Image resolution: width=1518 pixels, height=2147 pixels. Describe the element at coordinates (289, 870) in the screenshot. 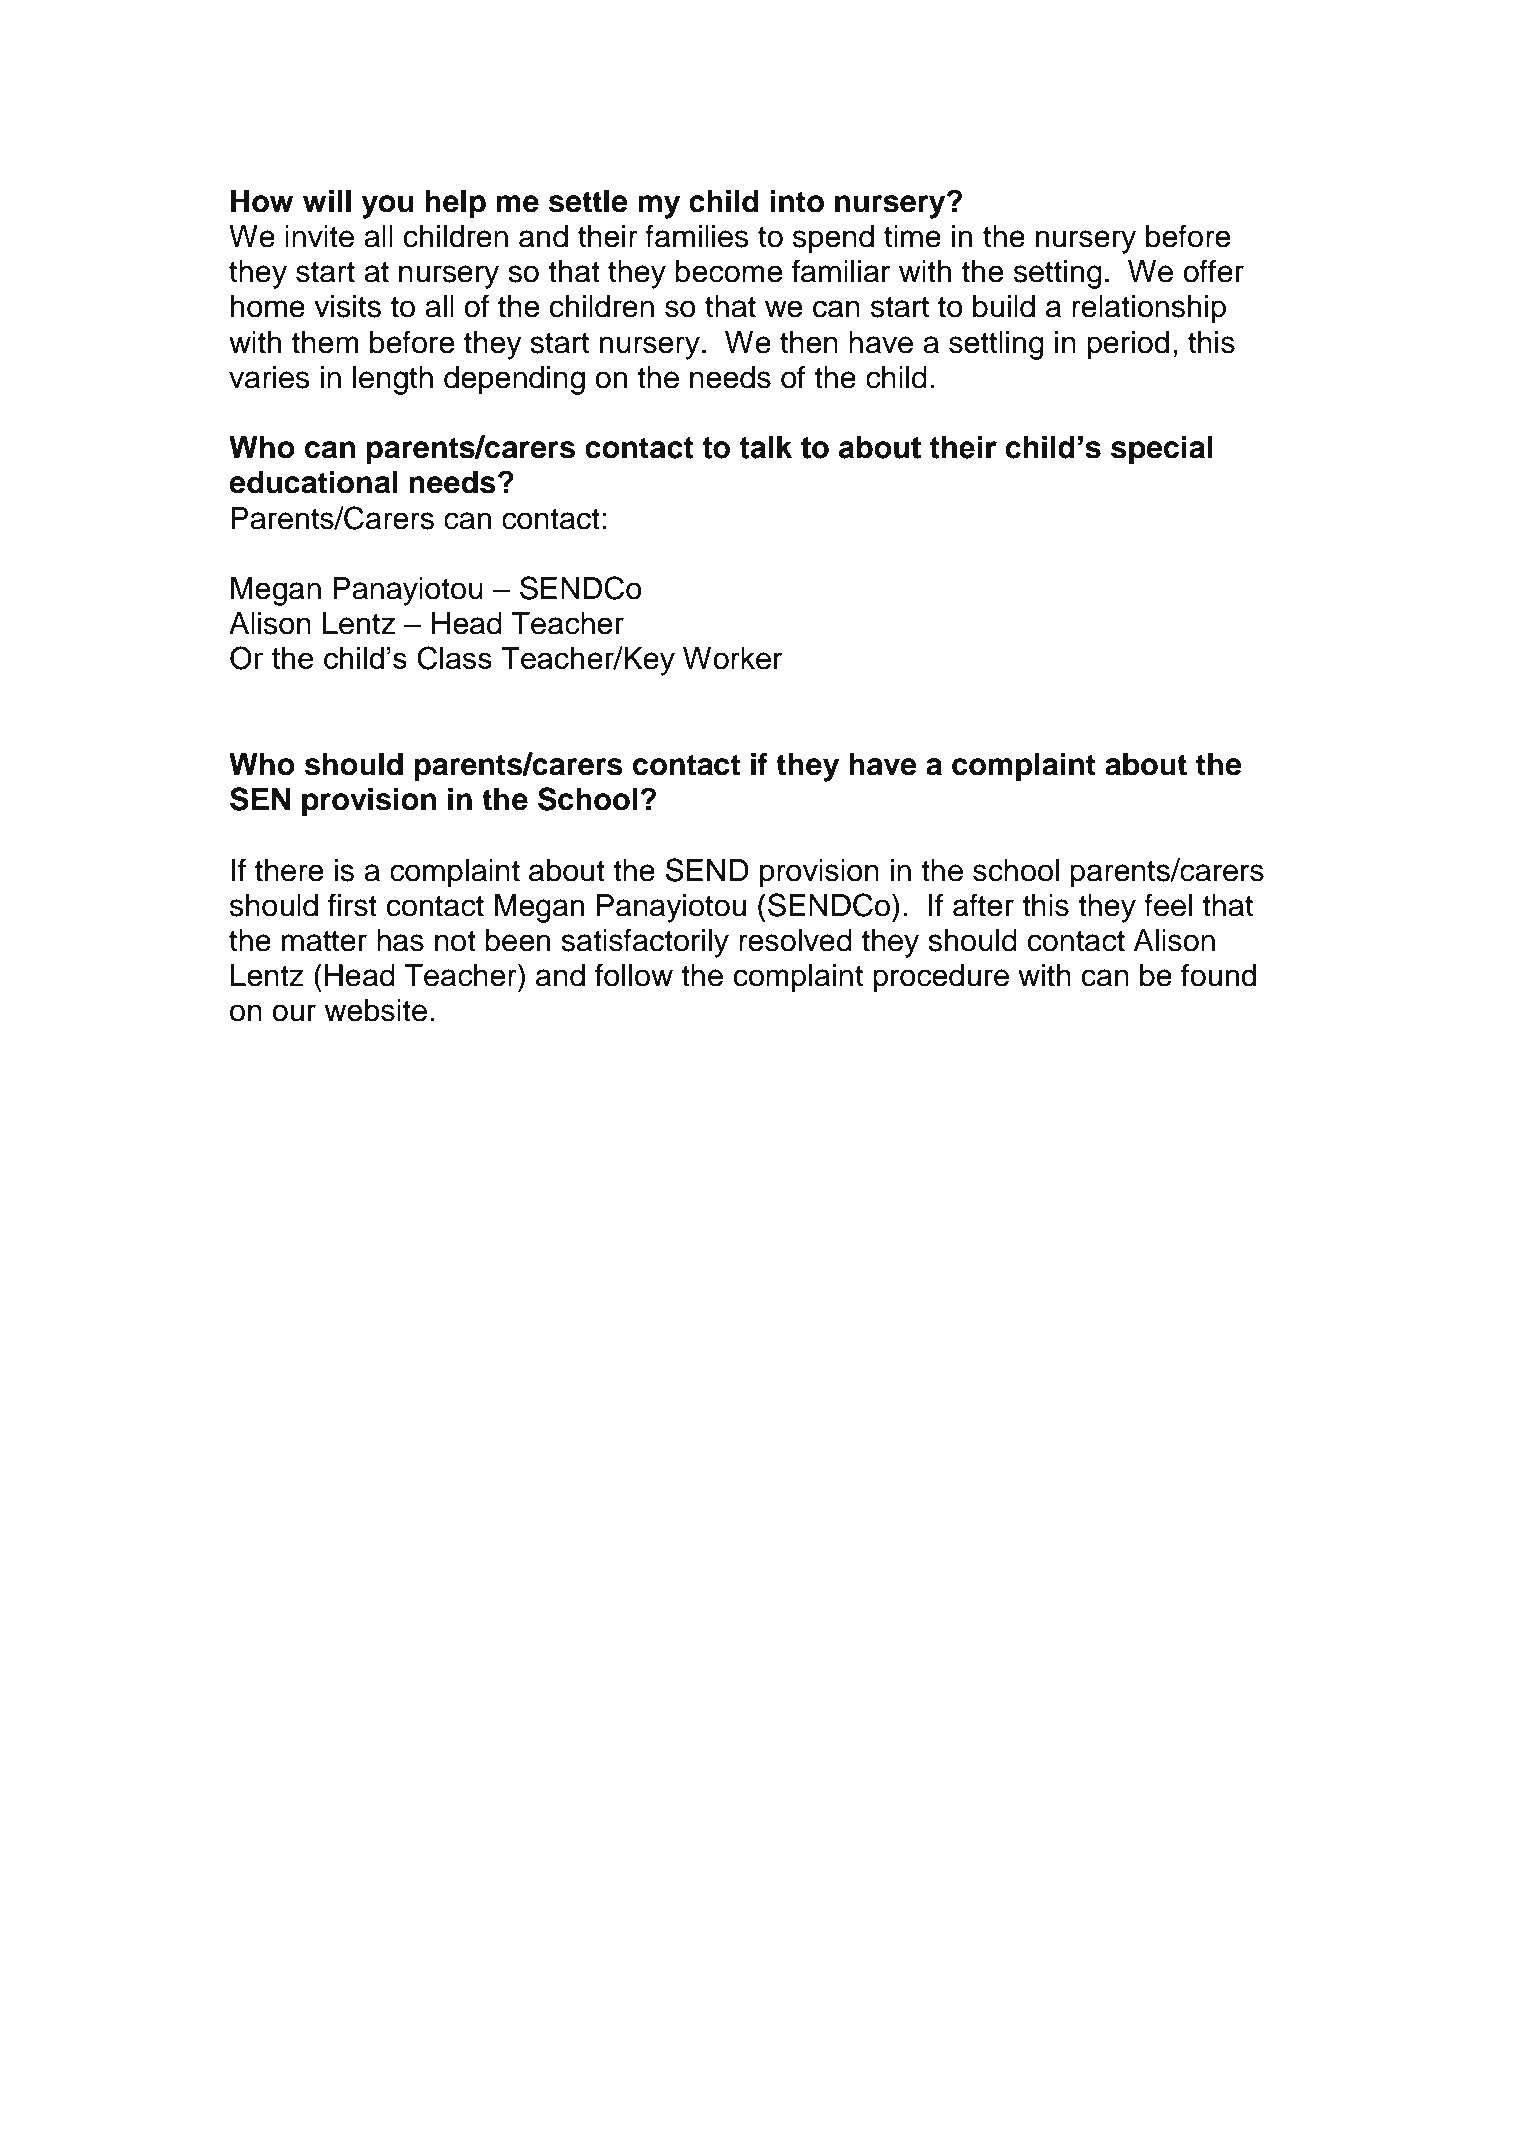

I see `there` at that location.
